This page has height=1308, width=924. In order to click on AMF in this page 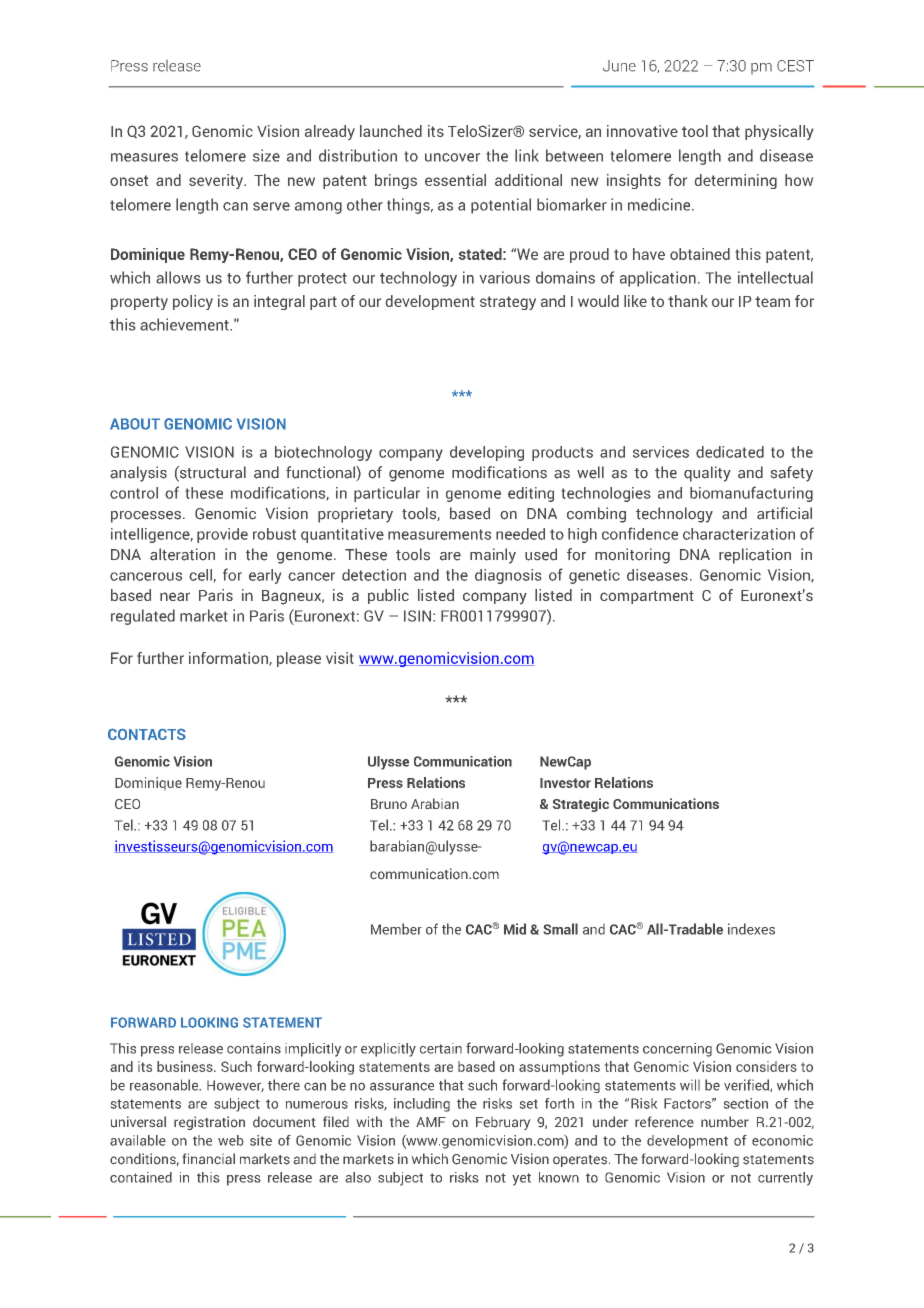, I will do `click(431, 1122)`.
